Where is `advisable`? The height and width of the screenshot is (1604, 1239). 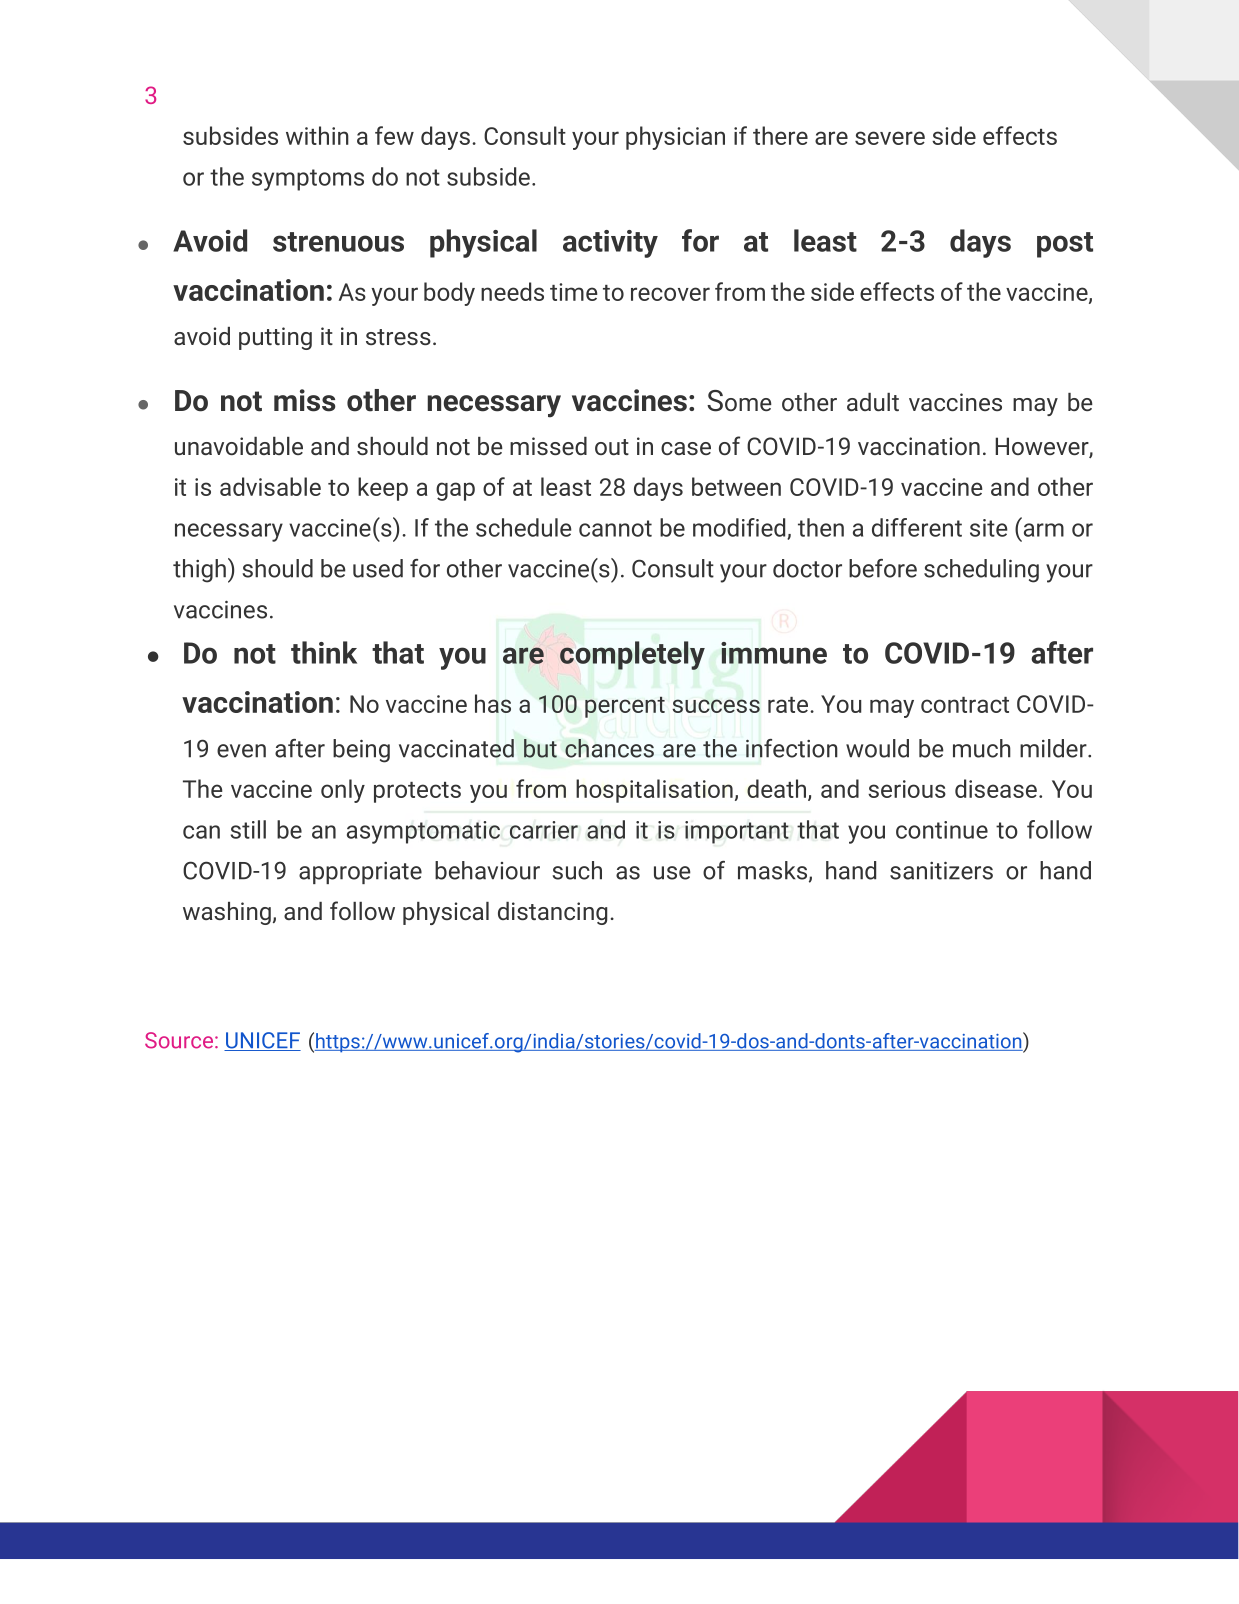 advisable is located at coordinates (270, 486).
